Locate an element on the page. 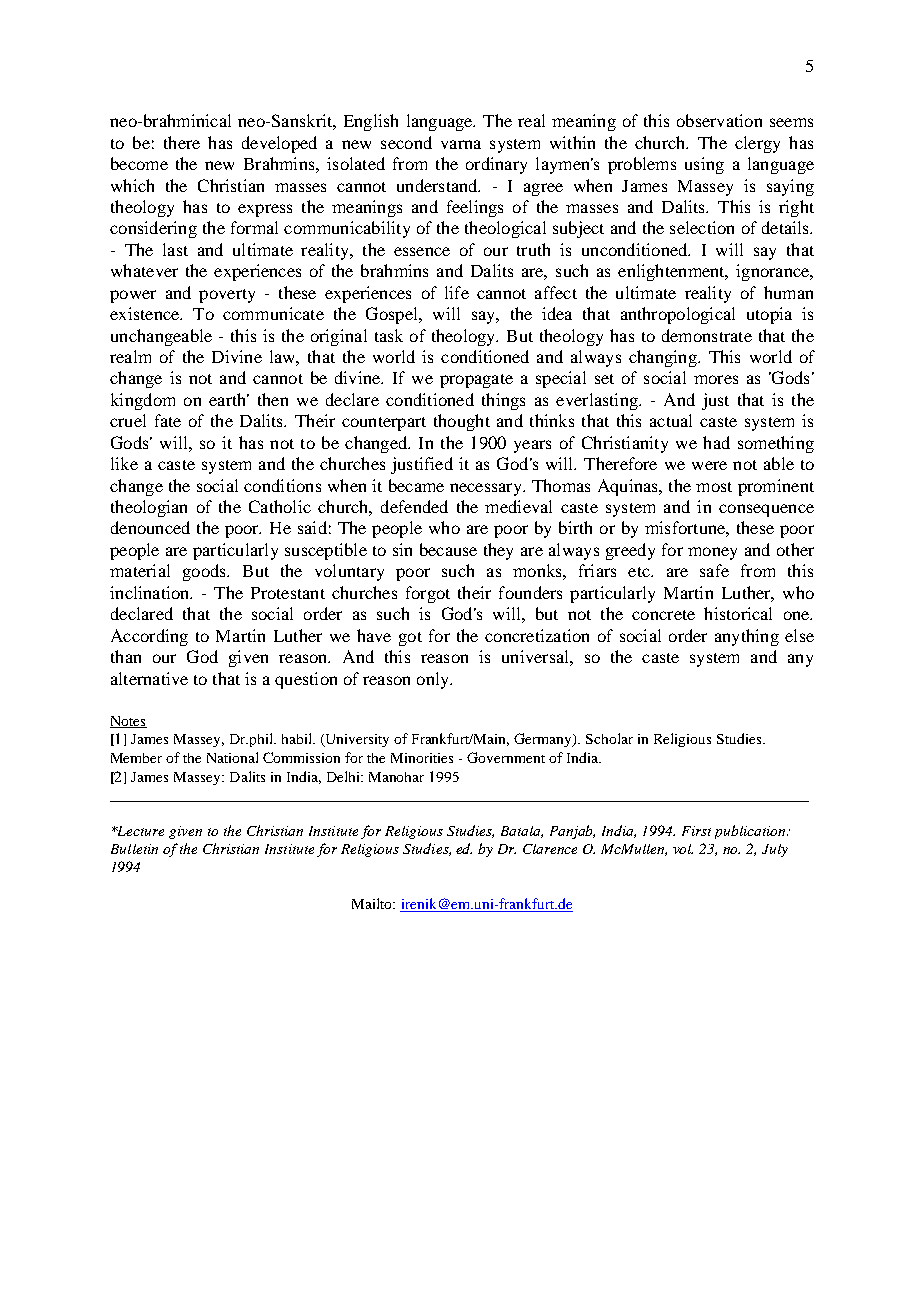 The height and width of the document is (1308, 924). July is located at coordinates (775, 850).
